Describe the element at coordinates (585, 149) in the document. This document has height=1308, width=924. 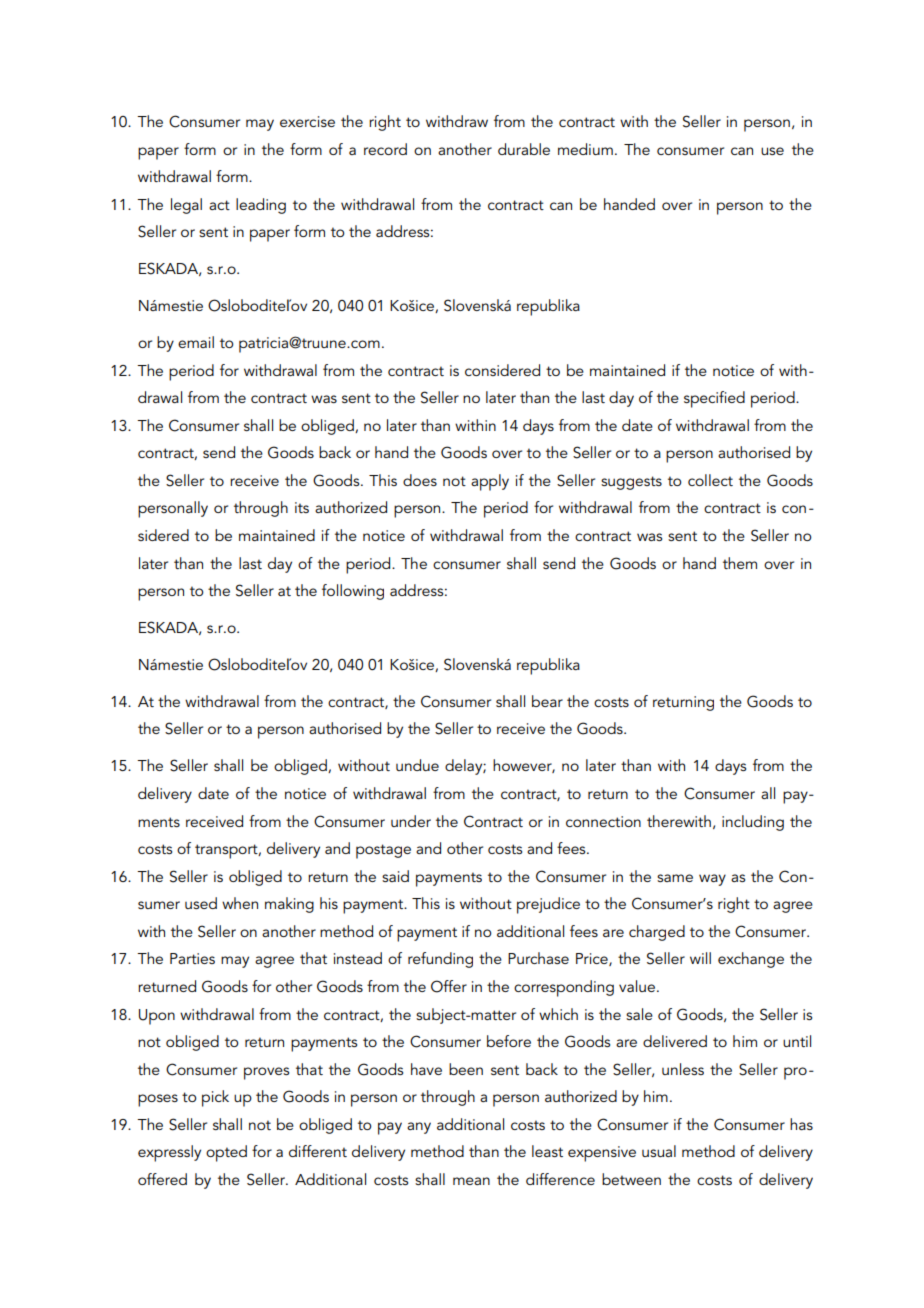
I see `medium` at that location.
